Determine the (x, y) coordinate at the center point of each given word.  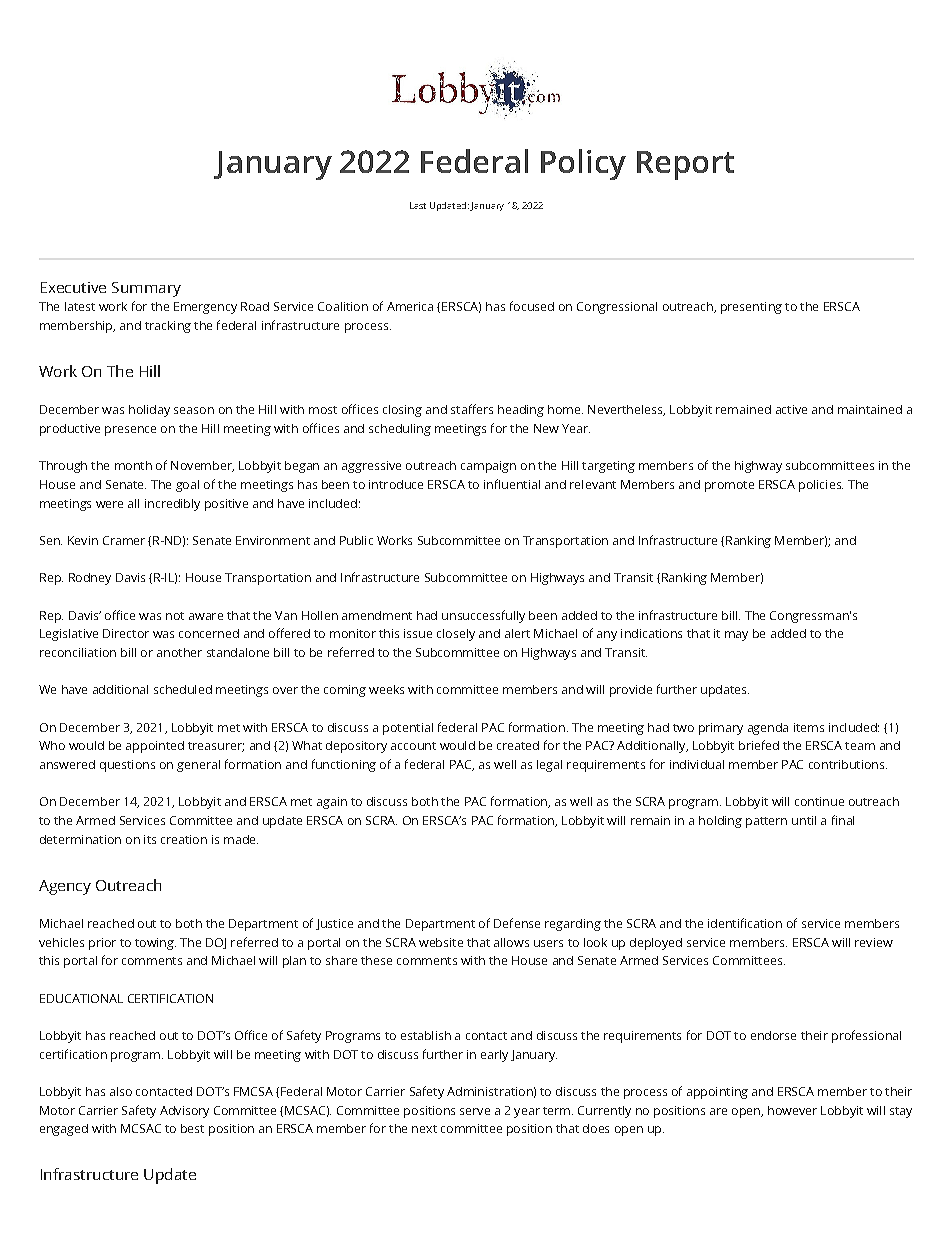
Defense (517, 923)
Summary (146, 289)
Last (418, 205)
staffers (472, 409)
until (804, 820)
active (791, 409)
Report (685, 165)
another (179, 652)
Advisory (184, 1112)
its (150, 839)
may (736, 636)
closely (456, 635)
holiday (149, 411)
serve (475, 1111)
